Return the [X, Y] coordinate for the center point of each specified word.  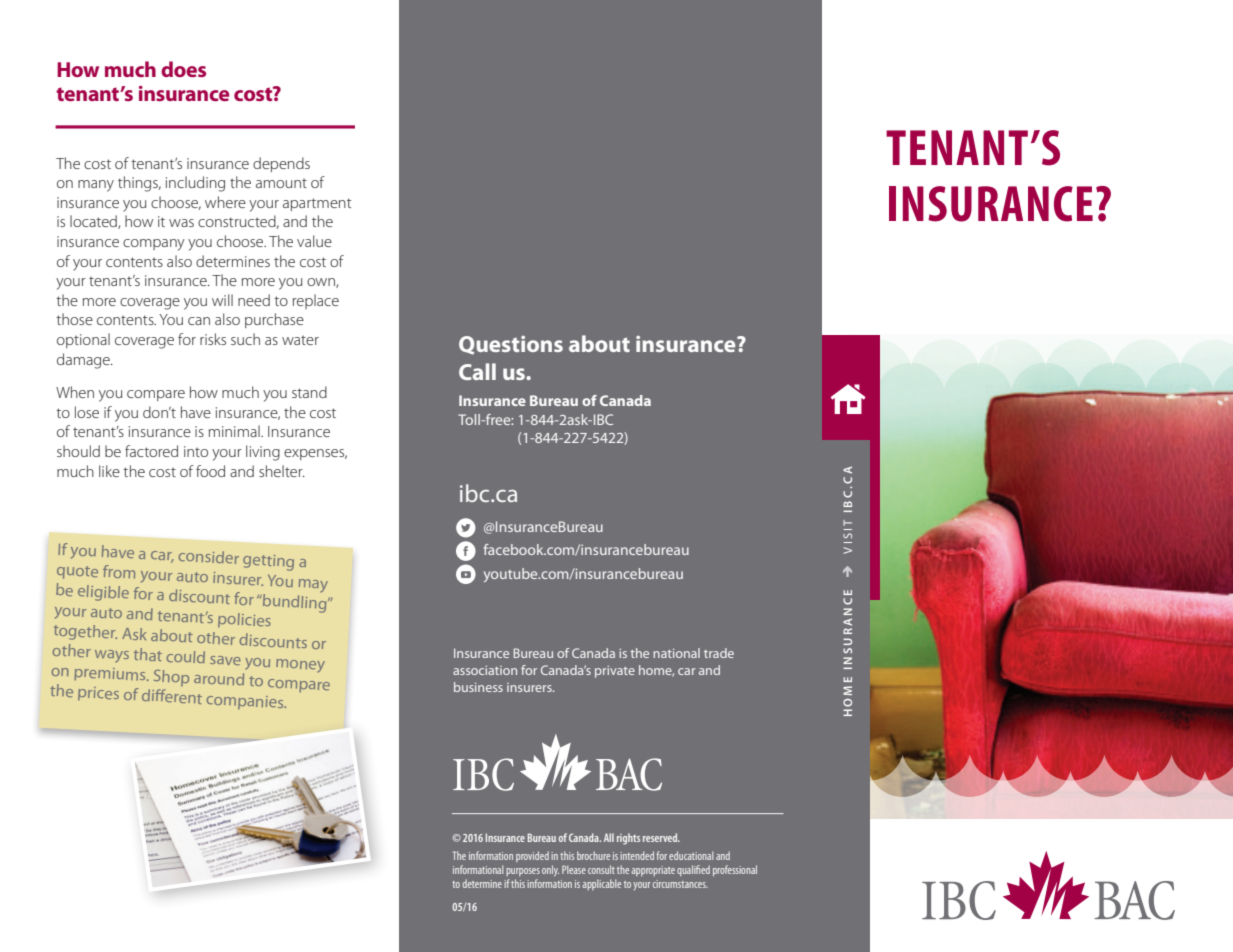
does [183, 69]
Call [477, 371]
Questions [511, 345]
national [676, 653]
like [109, 471]
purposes [523, 872]
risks [213, 339]
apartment [317, 204]
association [485, 670]
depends [281, 164]
